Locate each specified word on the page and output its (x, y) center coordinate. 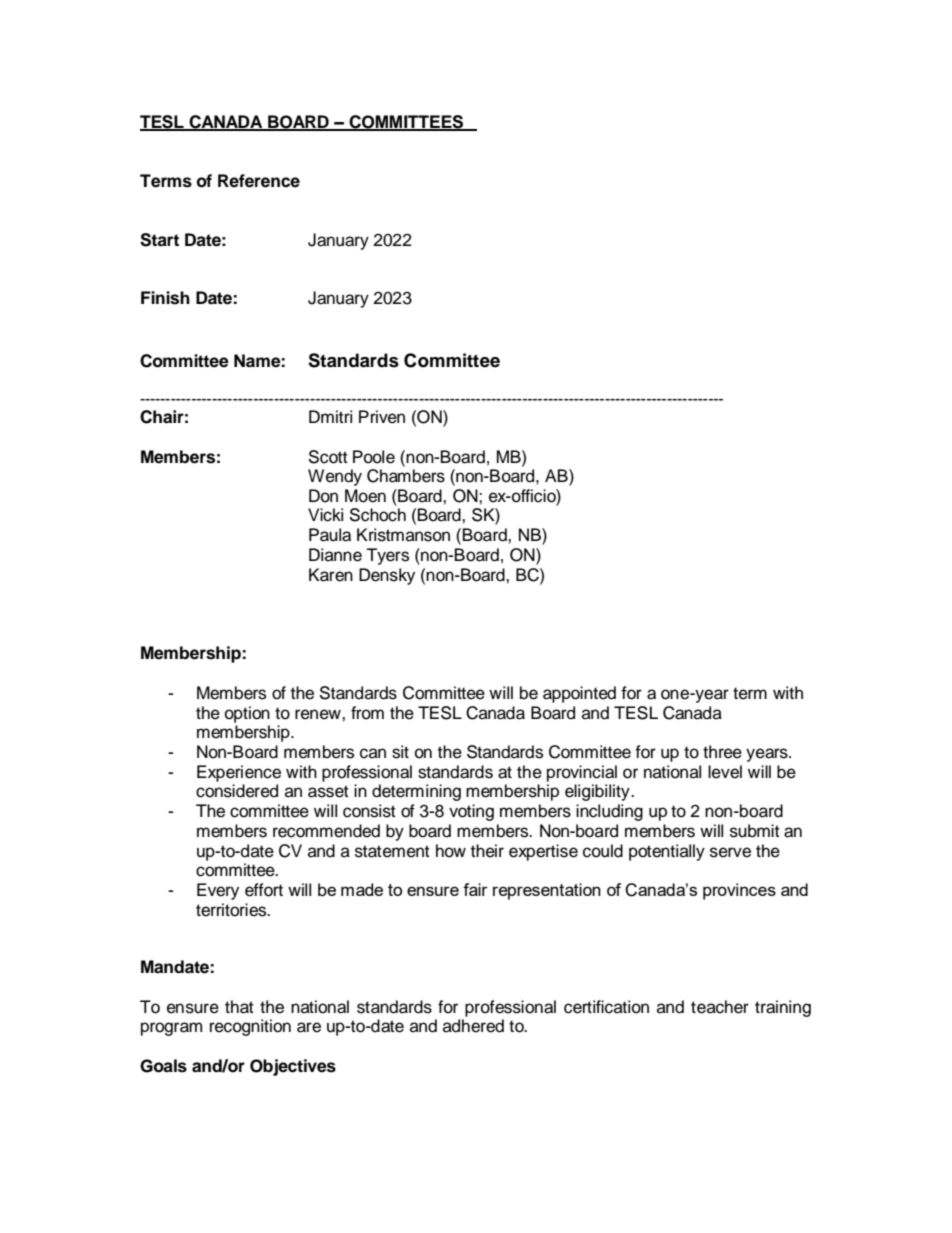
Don (323, 496)
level (725, 772)
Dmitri (330, 416)
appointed (579, 694)
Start (159, 240)
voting (471, 812)
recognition (250, 1027)
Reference (259, 181)
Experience (239, 773)
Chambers (406, 476)
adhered (473, 1026)
